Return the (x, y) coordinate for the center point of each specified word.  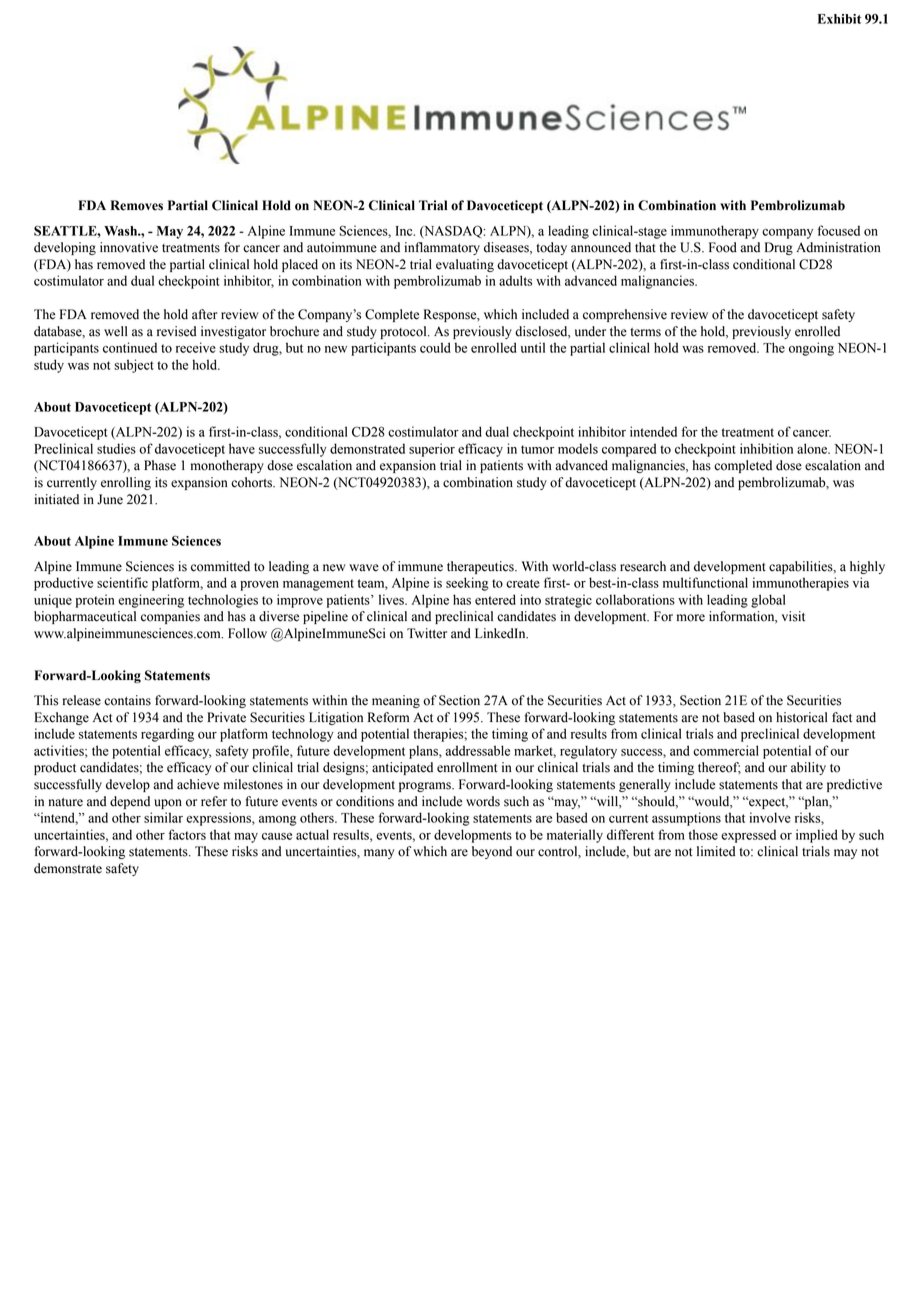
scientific (122, 582)
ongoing (811, 349)
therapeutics (481, 567)
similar (163, 817)
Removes (137, 205)
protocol (404, 332)
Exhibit (839, 19)
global (768, 601)
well (116, 331)
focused (839, 230)
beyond (492, 852)
